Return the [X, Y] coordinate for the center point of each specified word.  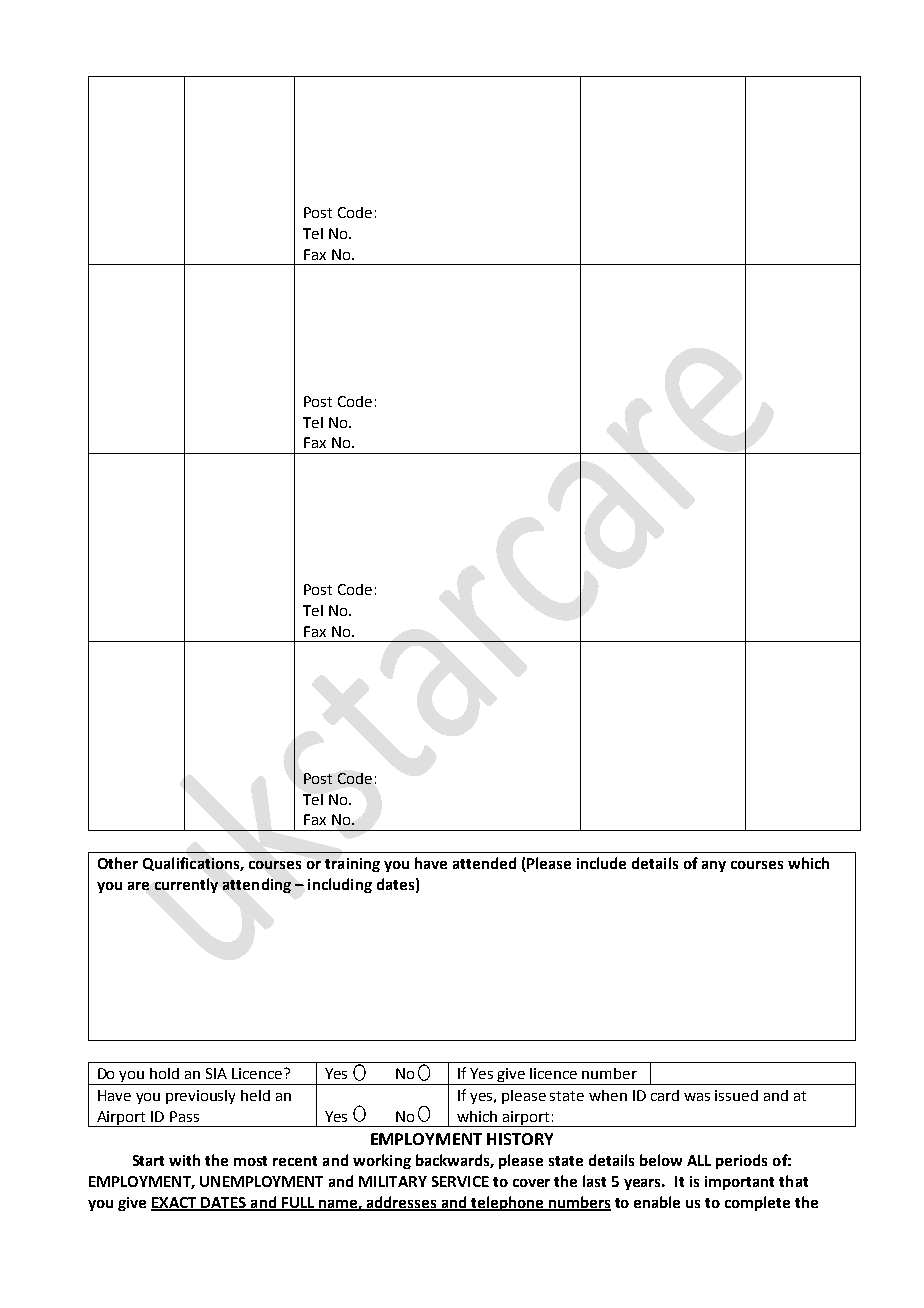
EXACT [175, 1203]
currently [186, 885]
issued [736, 1095]
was [697, 1097]
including [340, 885]
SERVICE [460, 1181]
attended [484, 863]
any [714, 866]
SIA [216, 1073]
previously [200, 1097]
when [608, 1095]
